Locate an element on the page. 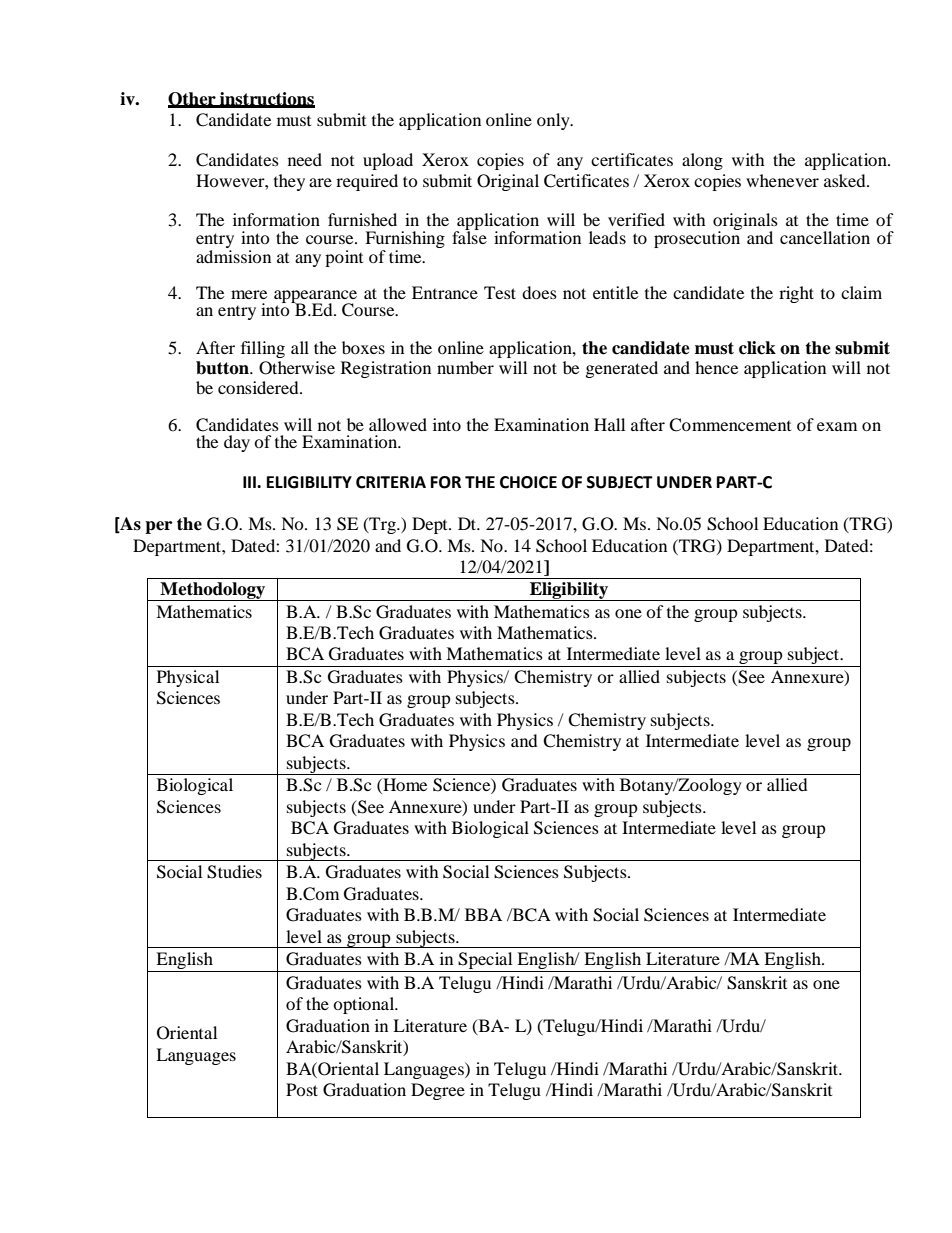  Post is located at coordinates (302, 1089).
